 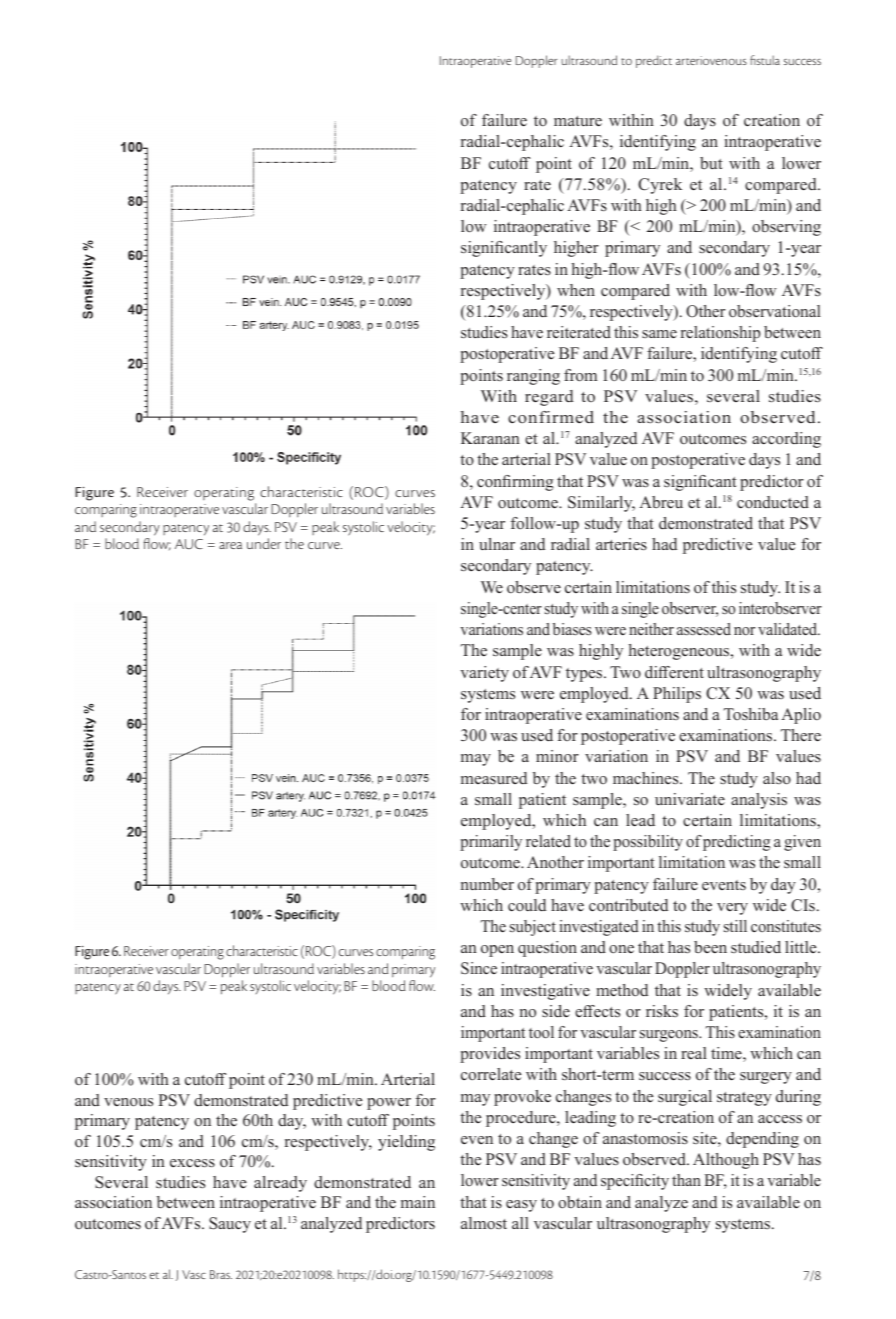 What do you see at coordinates (578, 121) in the screenshot?
I see `mature` at bounding box center [578, 121].
